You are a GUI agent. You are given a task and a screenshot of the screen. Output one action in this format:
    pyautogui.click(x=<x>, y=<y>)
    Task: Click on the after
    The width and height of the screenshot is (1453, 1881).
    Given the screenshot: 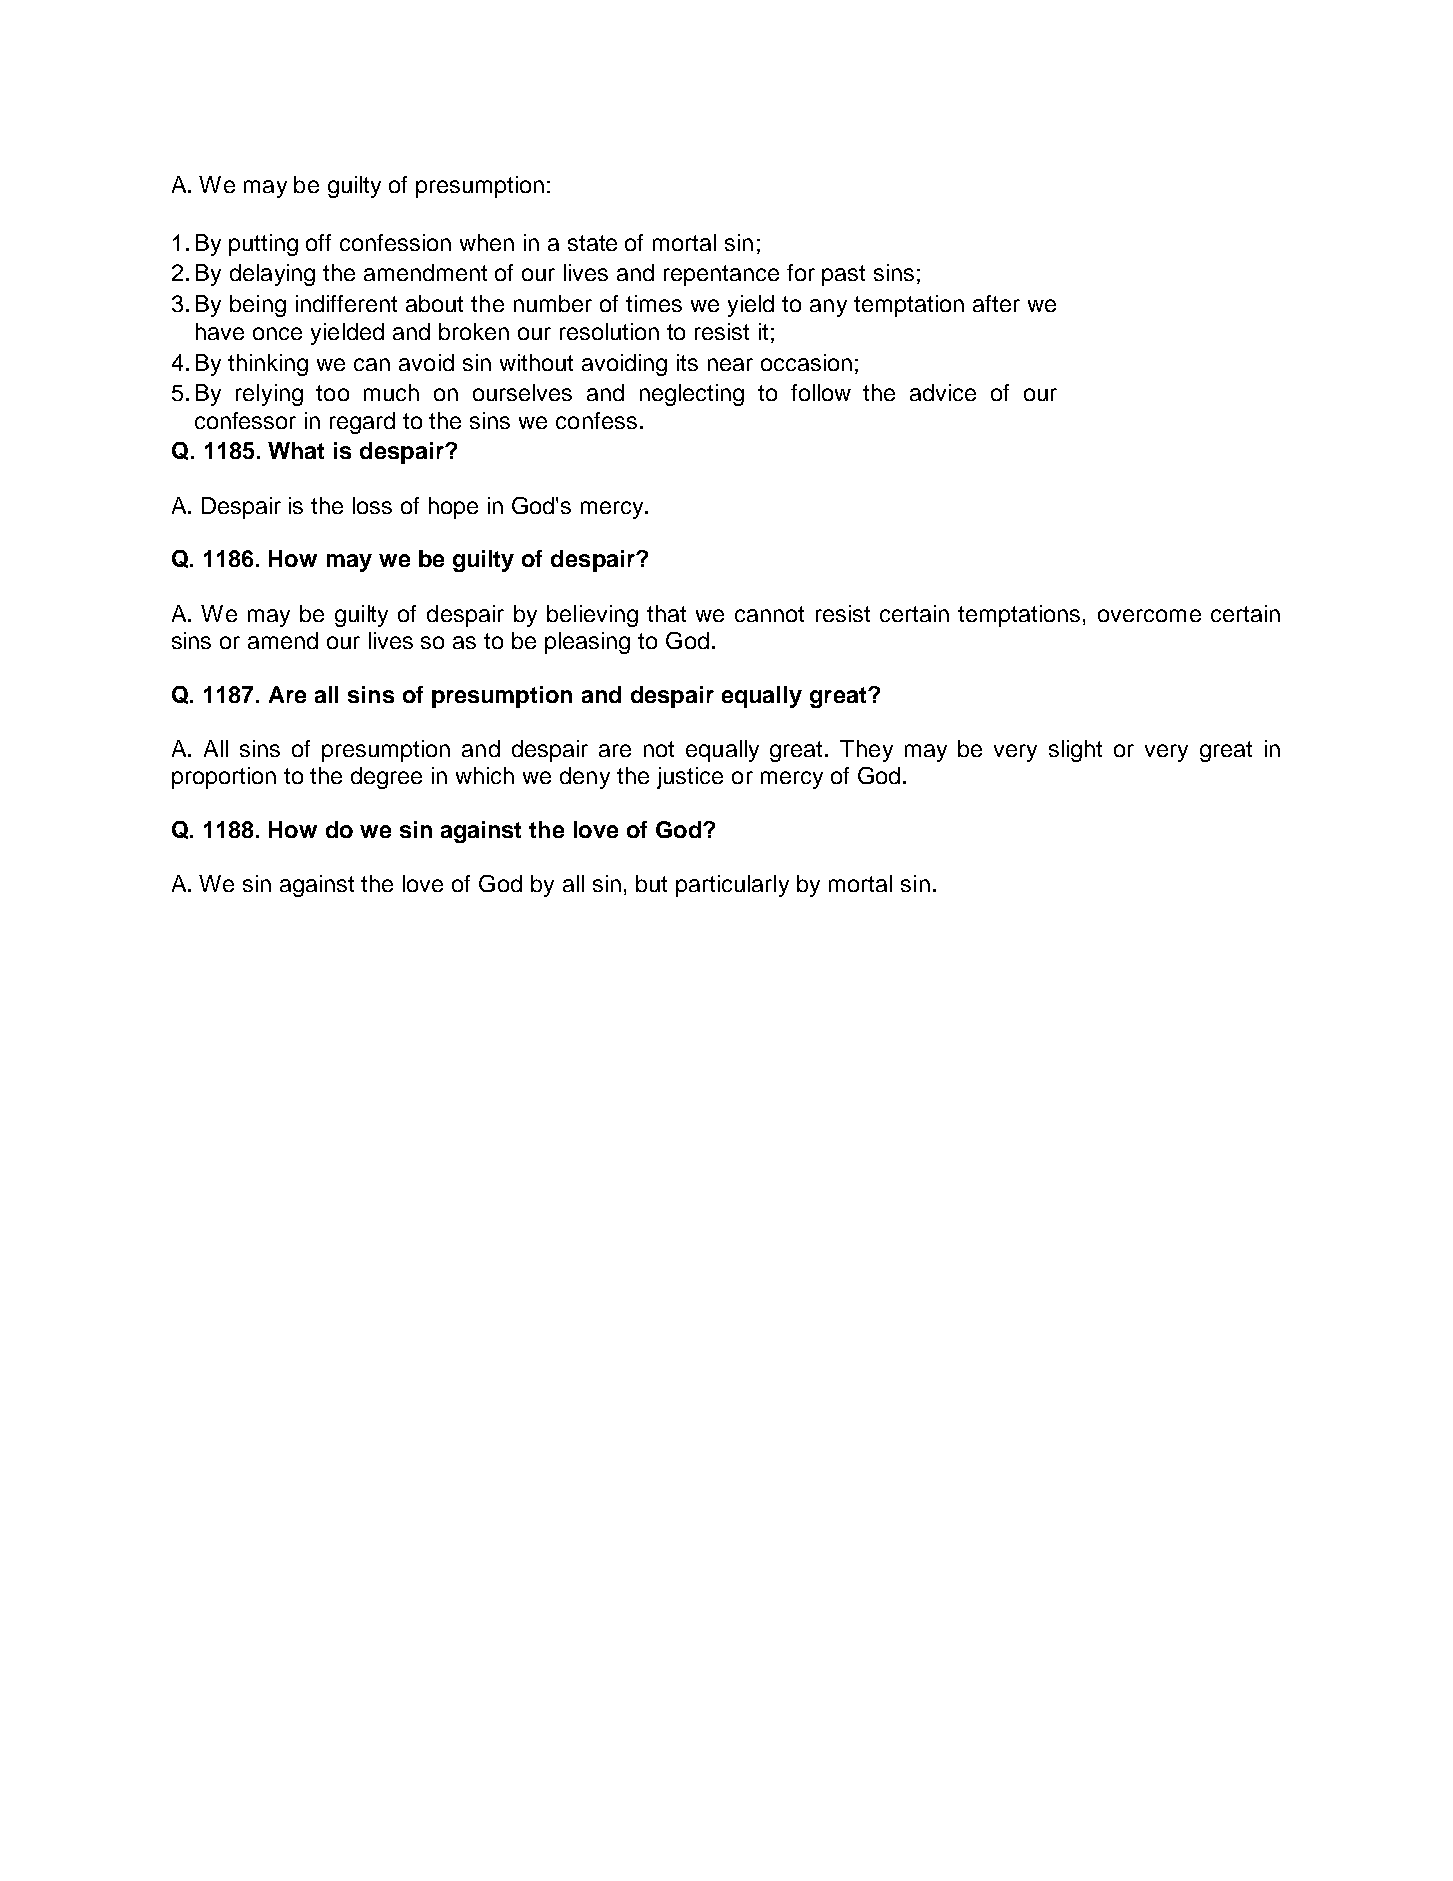 What is the action you would take?
    pyautogui.click(x=996, y=303)
